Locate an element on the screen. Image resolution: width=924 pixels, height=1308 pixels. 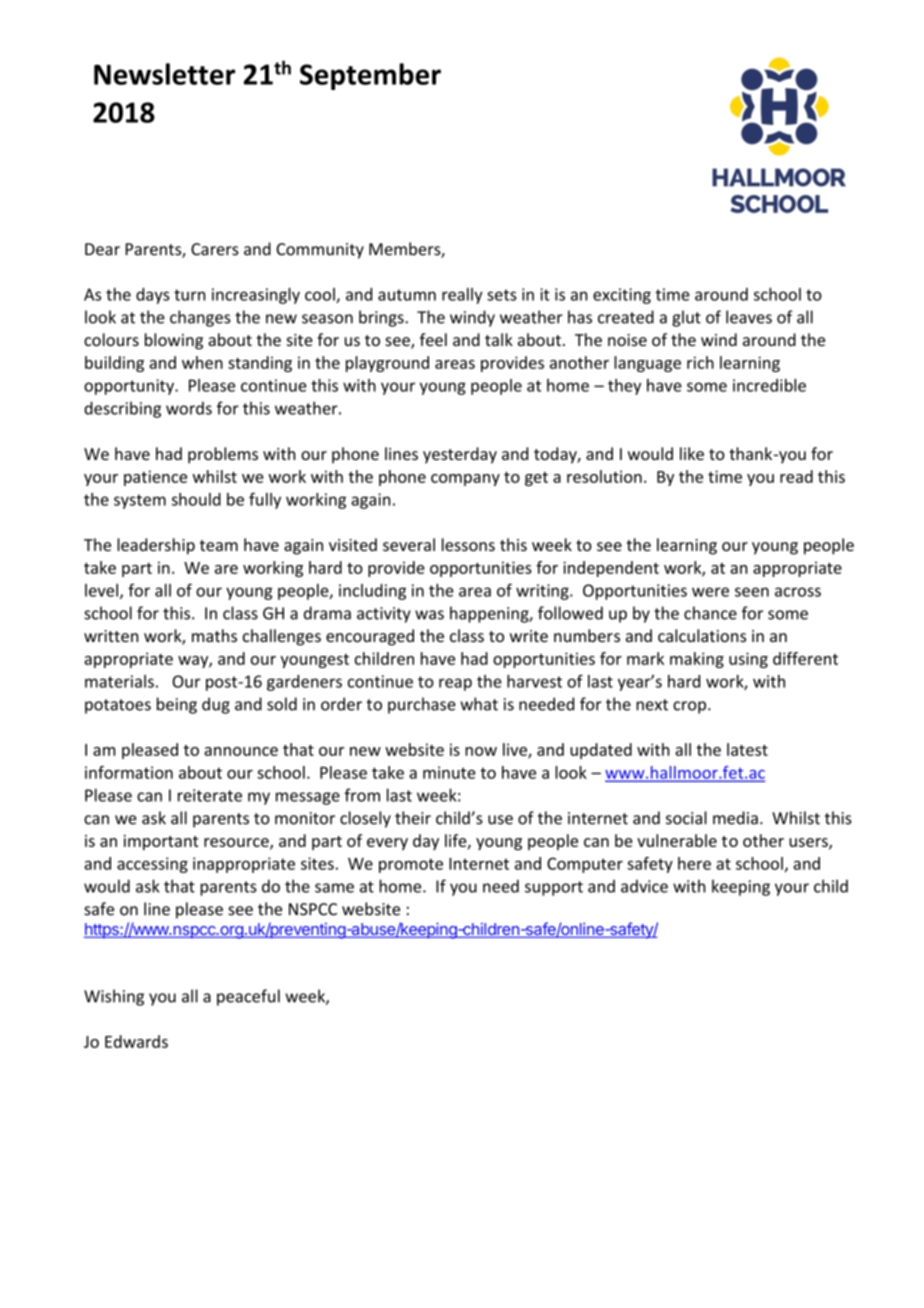
being is located at coordinates (177, 705).
